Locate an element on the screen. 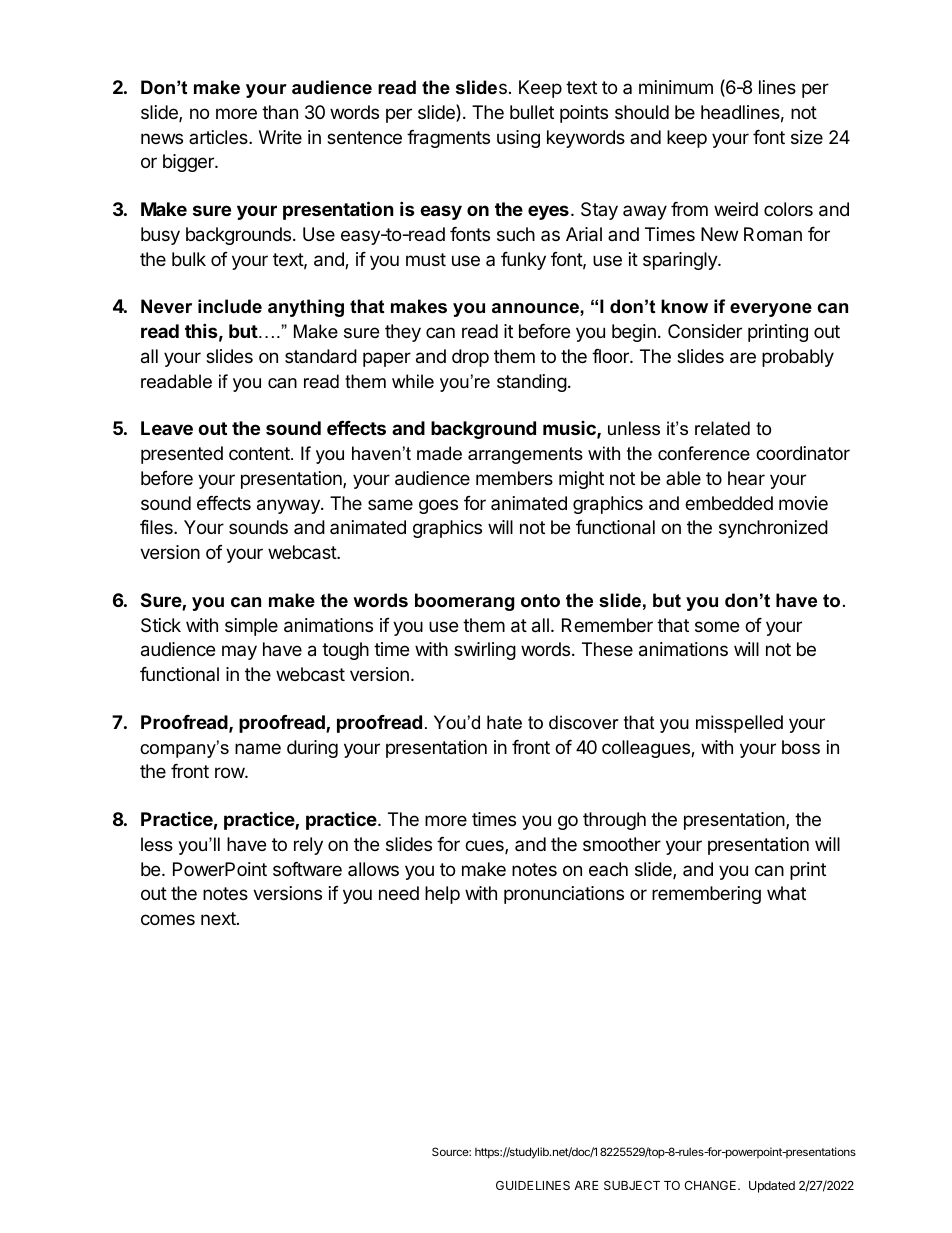  minimum is located at coordinates (676, 87).
